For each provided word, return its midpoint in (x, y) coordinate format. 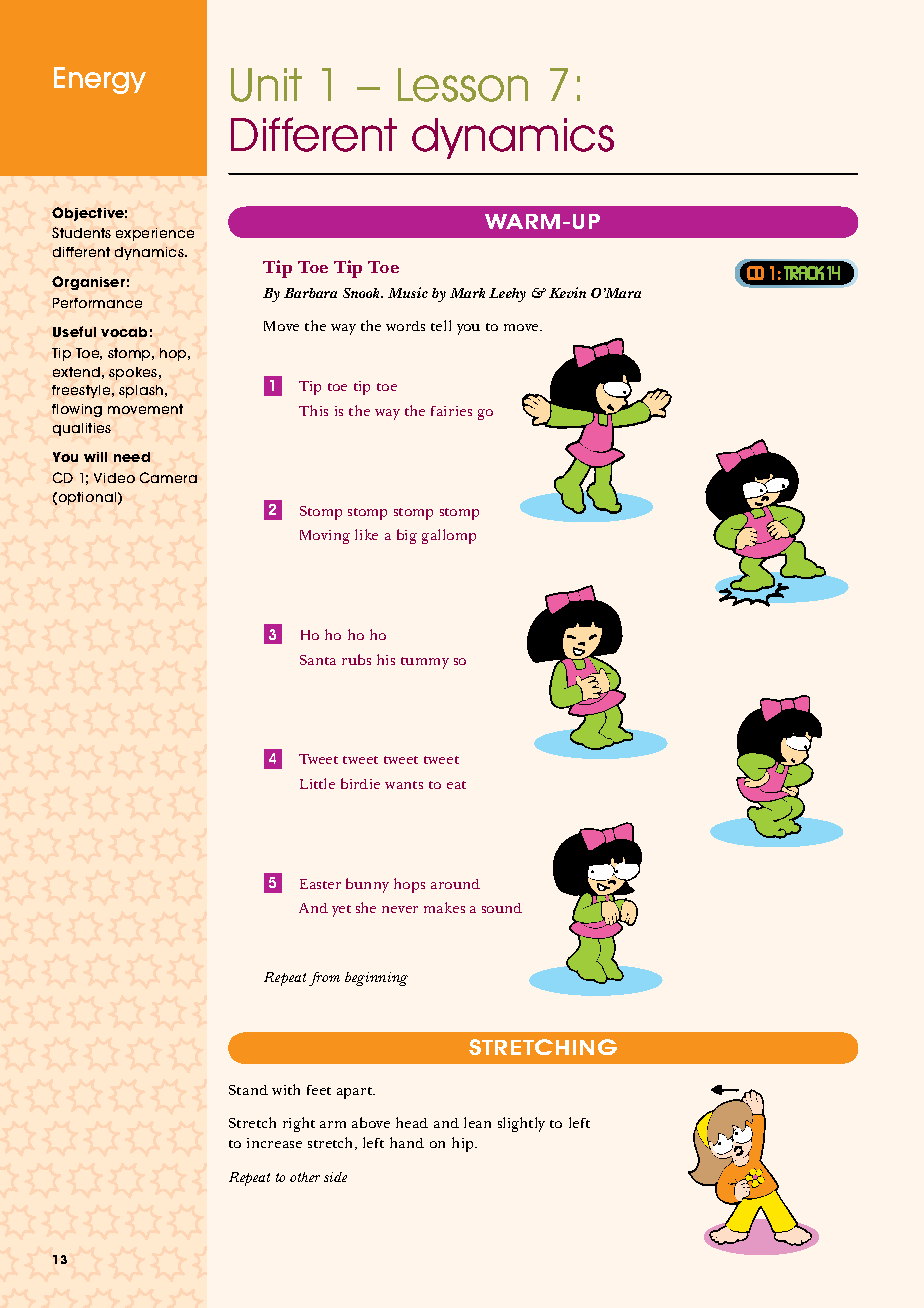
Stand (248, 1090)
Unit (266, 85)
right (299, 1124)
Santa (318, 660)
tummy (425, 663)
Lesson (463, 85)
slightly (521, 1124)
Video (114, 478)
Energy (100, 80)
